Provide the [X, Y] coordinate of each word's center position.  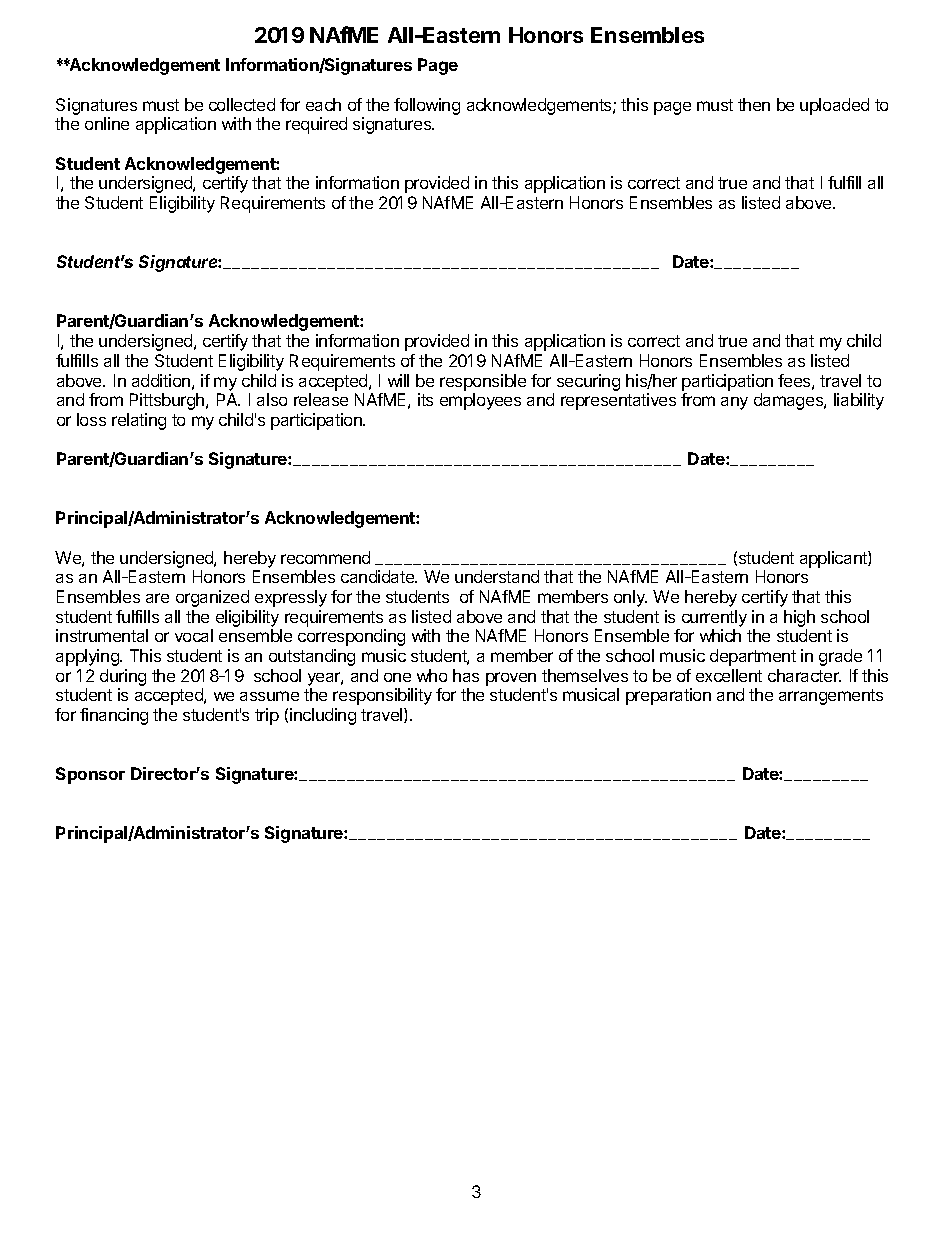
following [427, 106]
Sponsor [90, 775]
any [734, 403]
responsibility [382, 696]
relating [139, 421]
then [754, 104]
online [107, 123]
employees [480, 401]
